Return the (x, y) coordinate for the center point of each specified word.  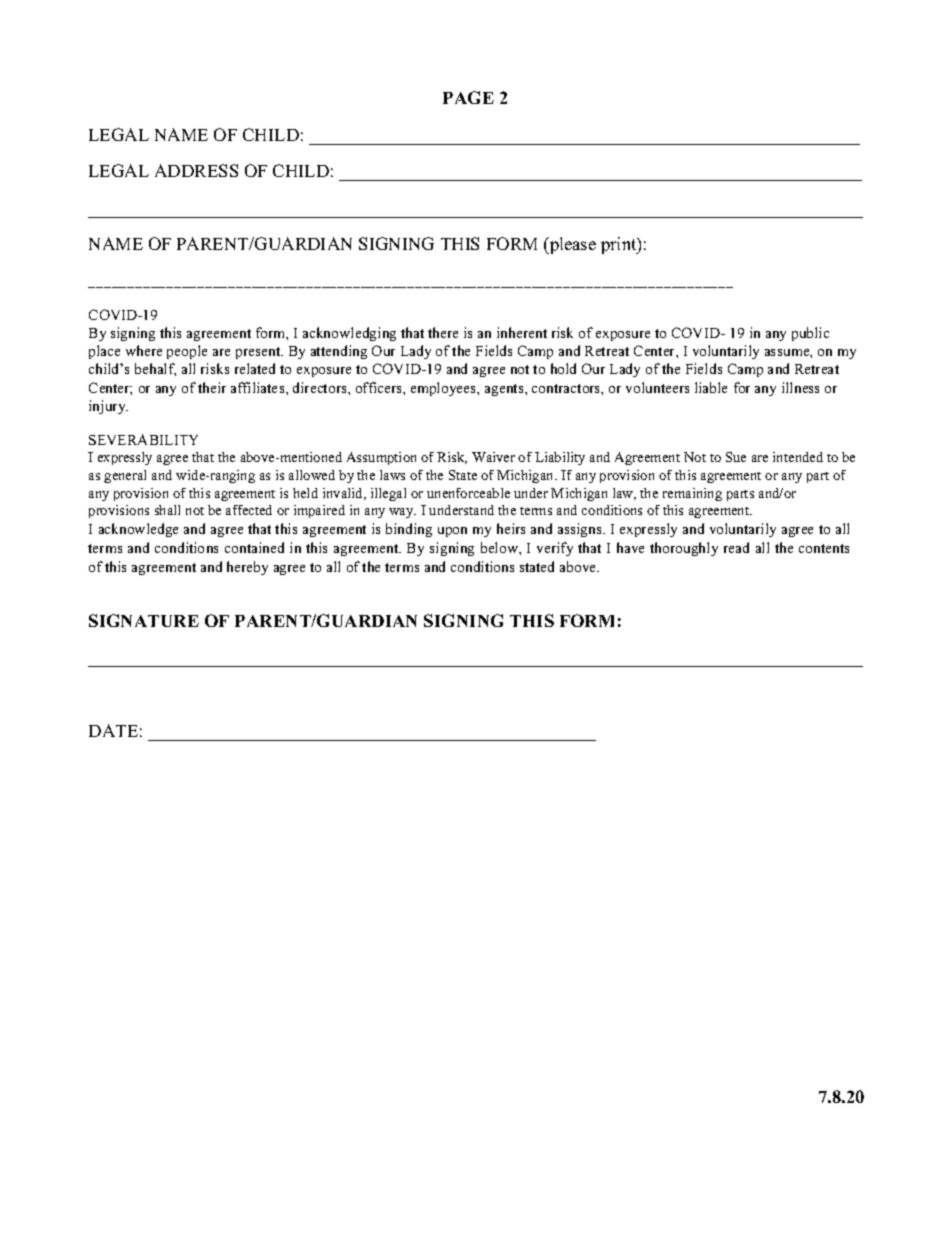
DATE (113, 730)
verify (555, 549)
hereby (247, 568)
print (620, 245)
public (810, 334)
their (212, 387)
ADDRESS (196, 170)
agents (505, 390)
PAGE (468, 97)
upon (452, 532)
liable (711, 387)
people (187, 352)
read (736, 547)
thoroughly (684, 549)
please (572, 245)
